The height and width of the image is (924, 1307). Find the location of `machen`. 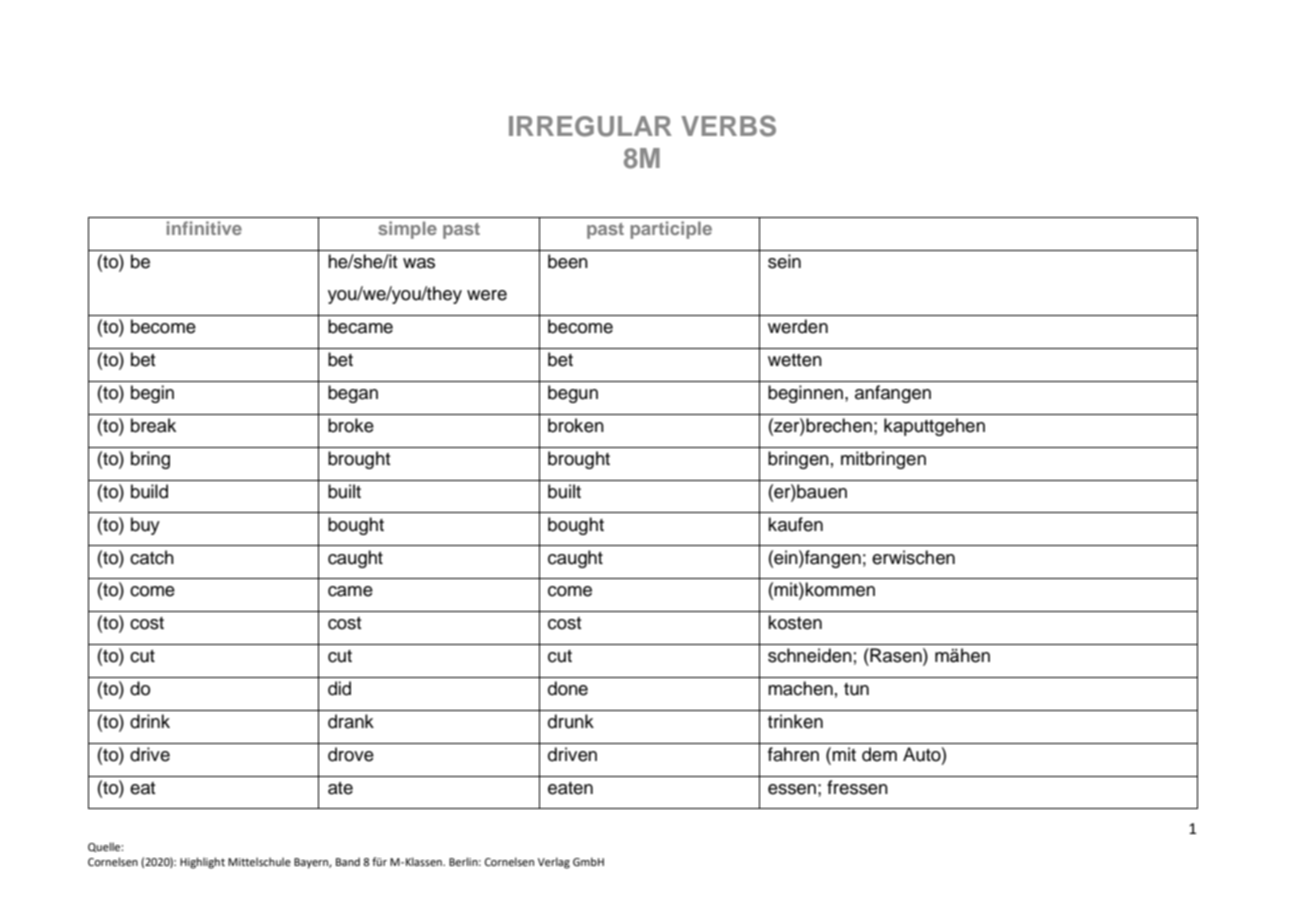

machen is located at coordinates (800, 688).
